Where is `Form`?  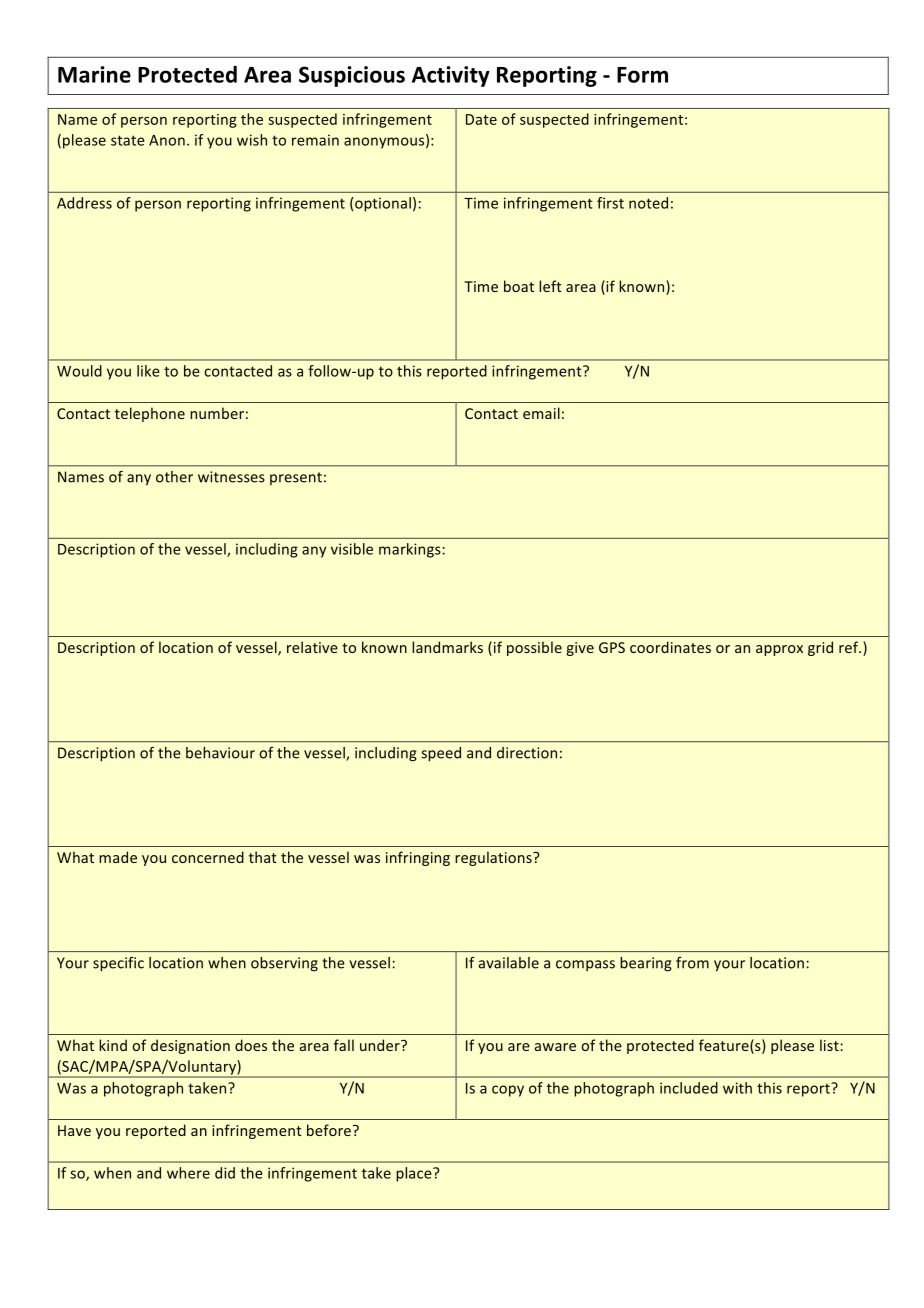 Form is located at coordinates (642, 75).
